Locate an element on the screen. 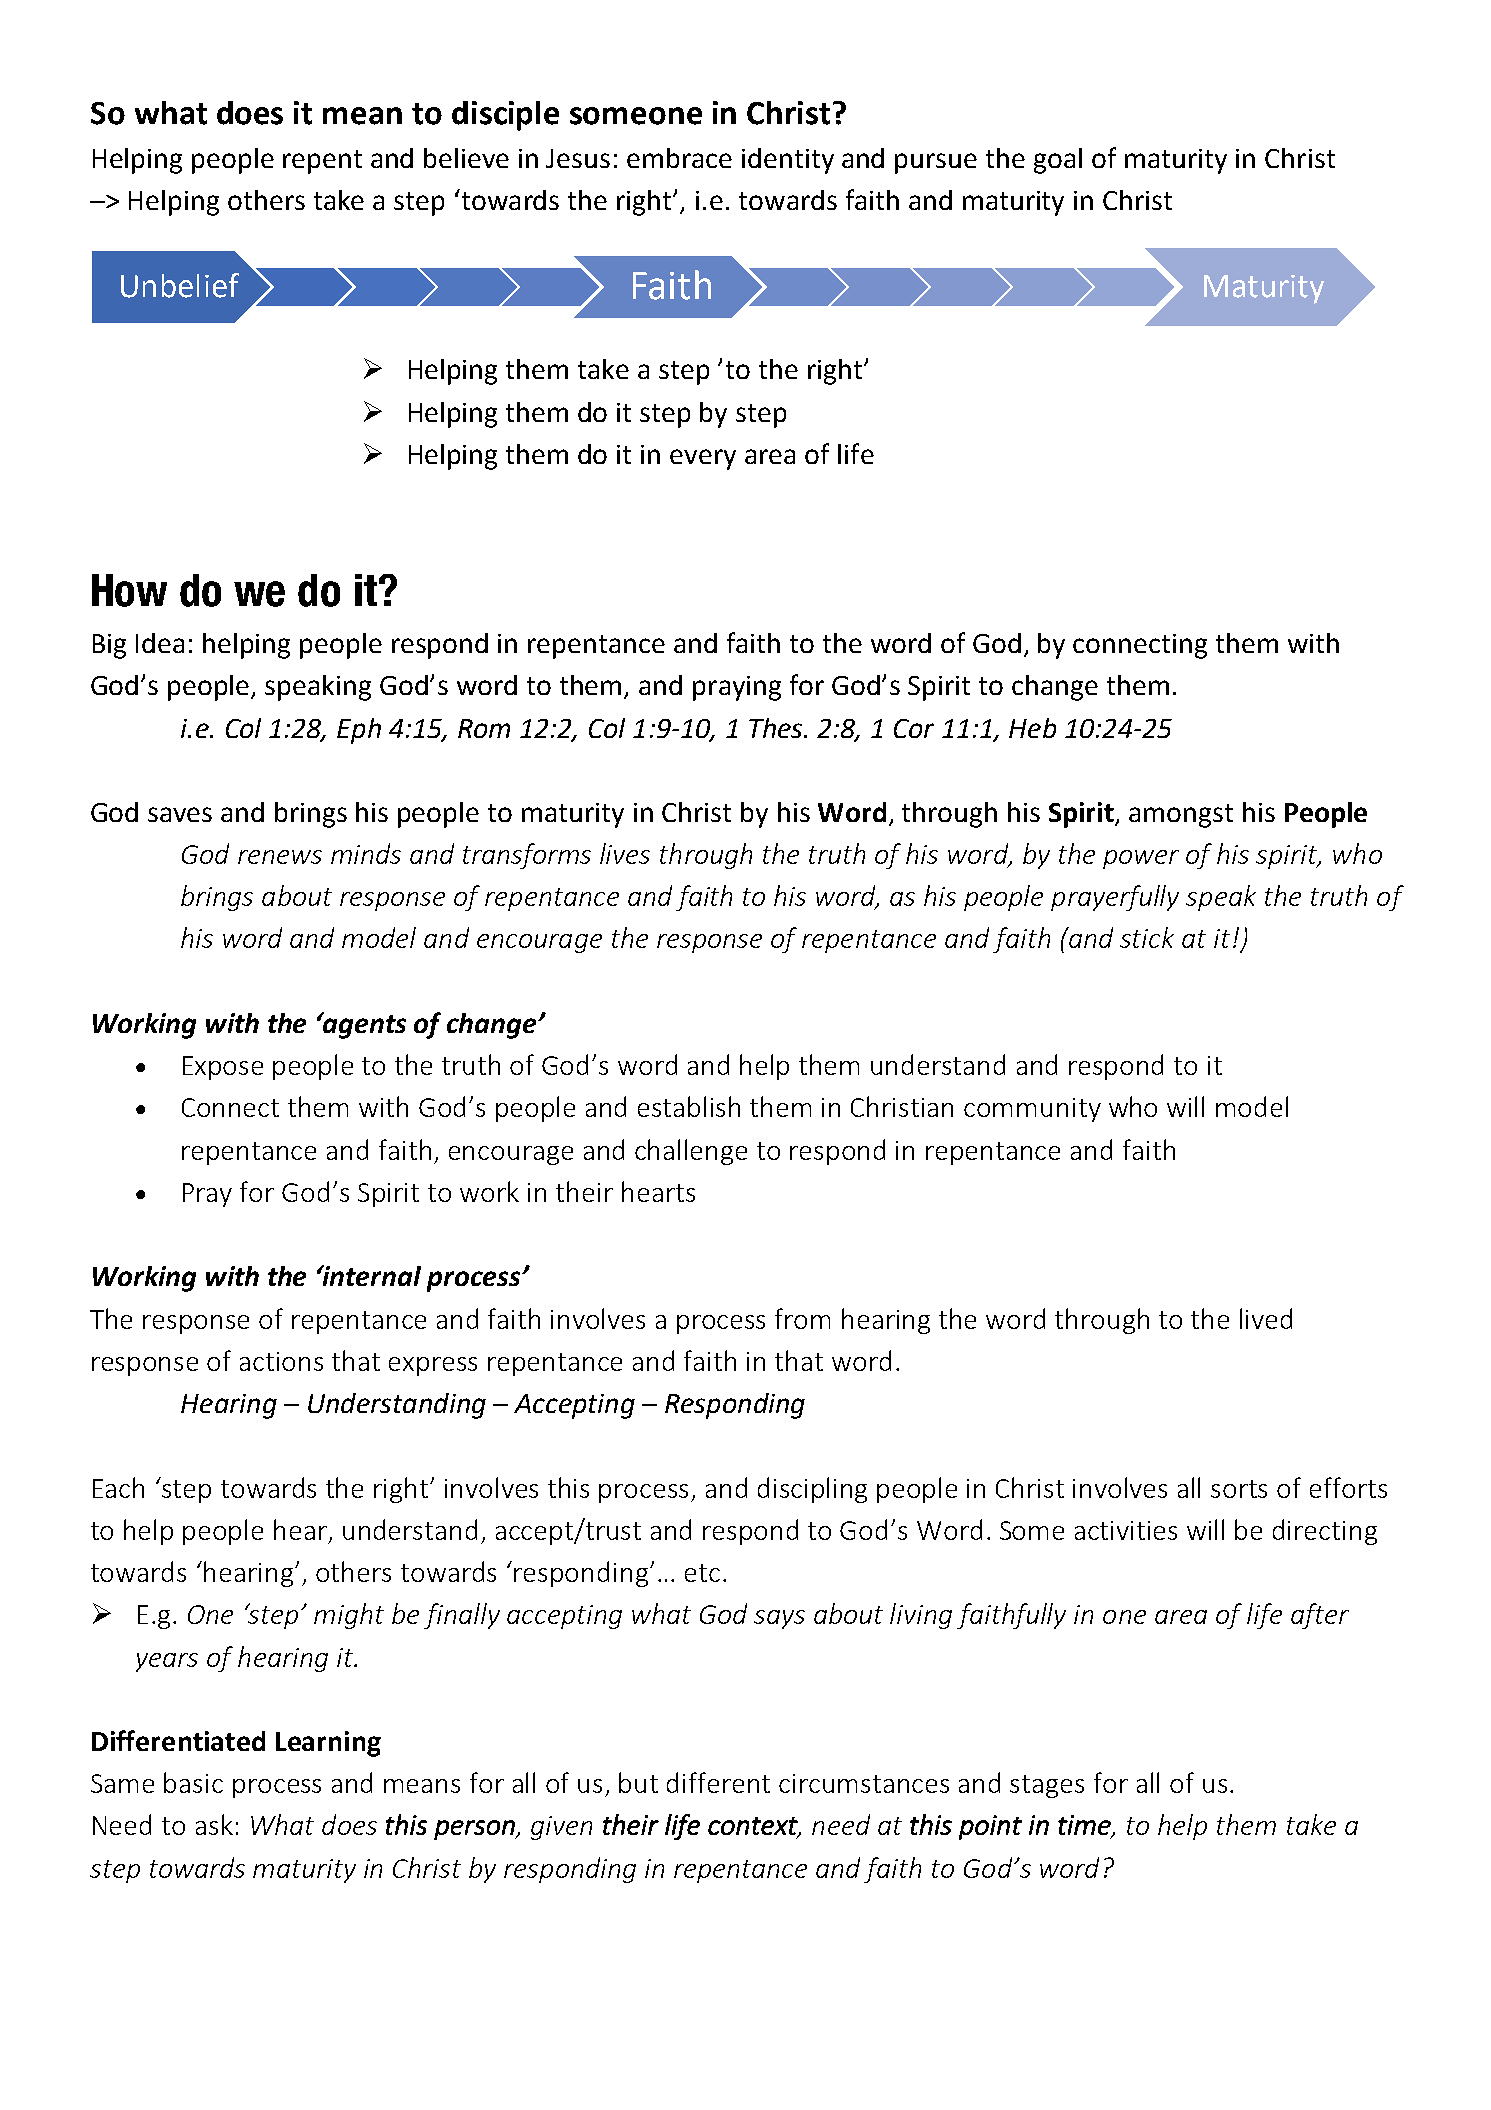  stick is located at coordinates (1147, 937).
